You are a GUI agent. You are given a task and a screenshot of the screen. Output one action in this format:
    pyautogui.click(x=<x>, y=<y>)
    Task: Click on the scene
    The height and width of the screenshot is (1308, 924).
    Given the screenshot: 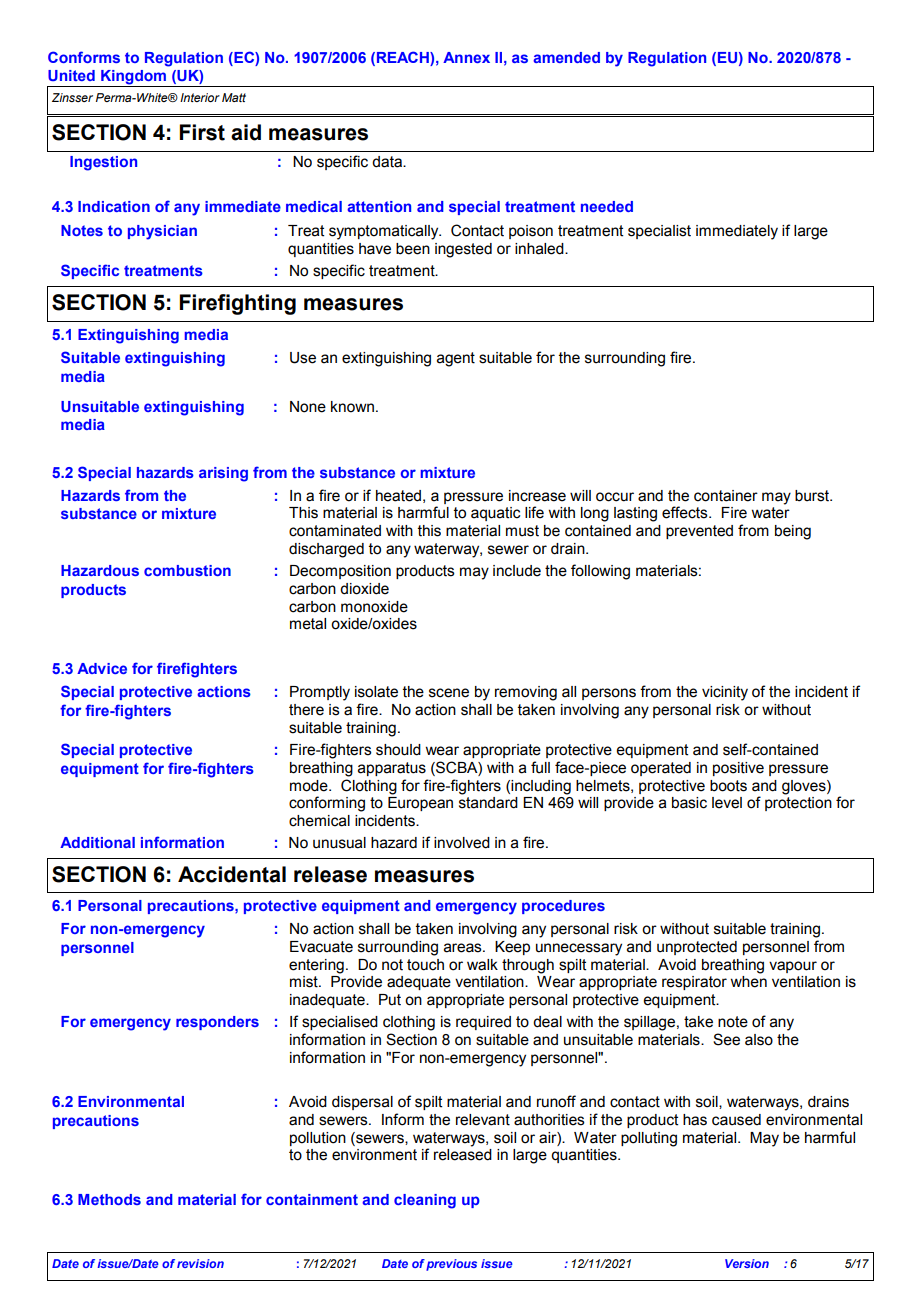 What is the action you would take?
    pyautogui.click(x=449, y=693)
